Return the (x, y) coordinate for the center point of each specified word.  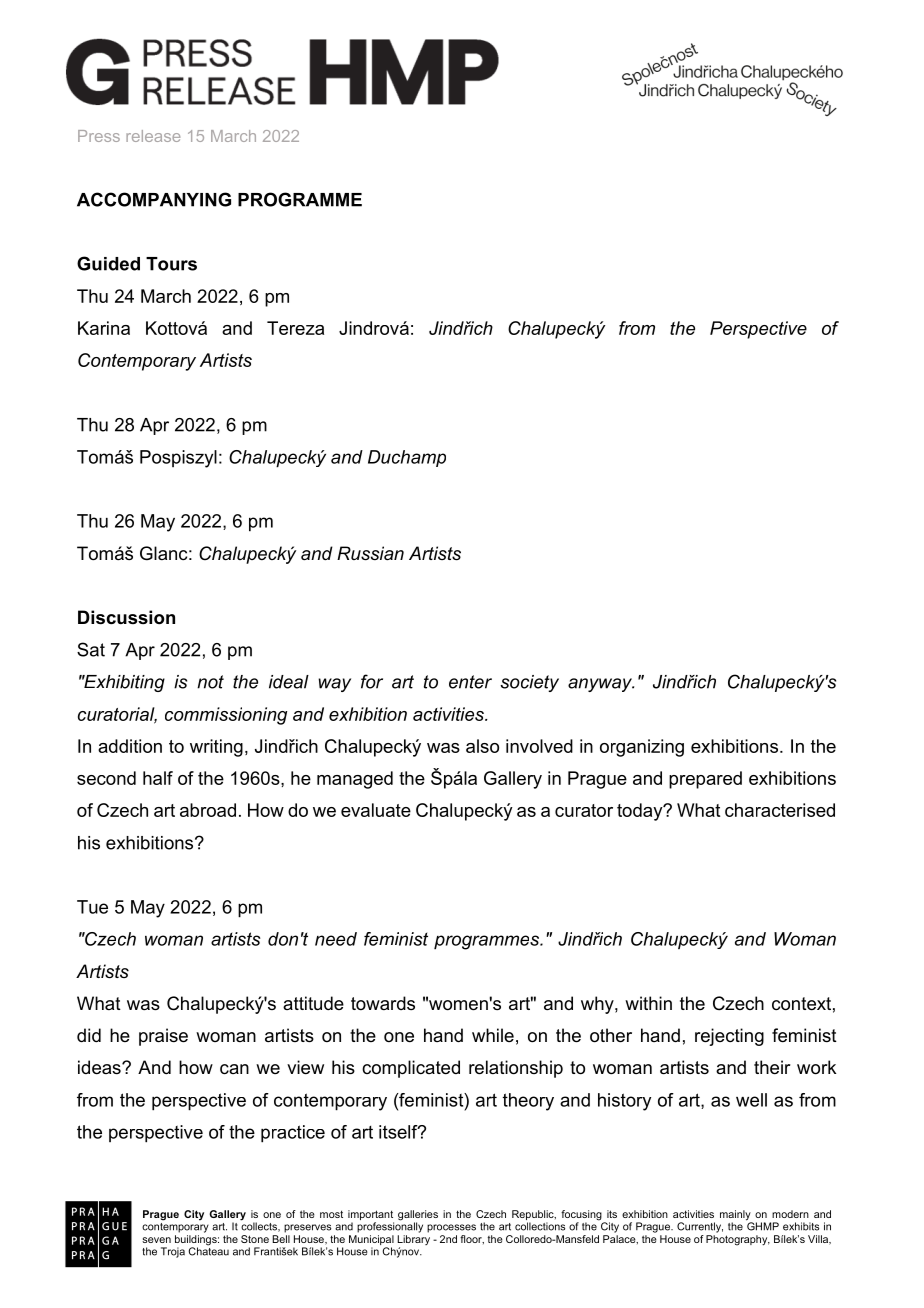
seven (156, 1240)
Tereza (295, 328)
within (648, 1003)
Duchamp (407, 458)
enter (470, 682)
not (210, 682)
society (529, 683)
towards (383, 1003)
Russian (370, 553)
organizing (642, 748)
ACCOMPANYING (154, 199)
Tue (92, 907)
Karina (104, 328)
